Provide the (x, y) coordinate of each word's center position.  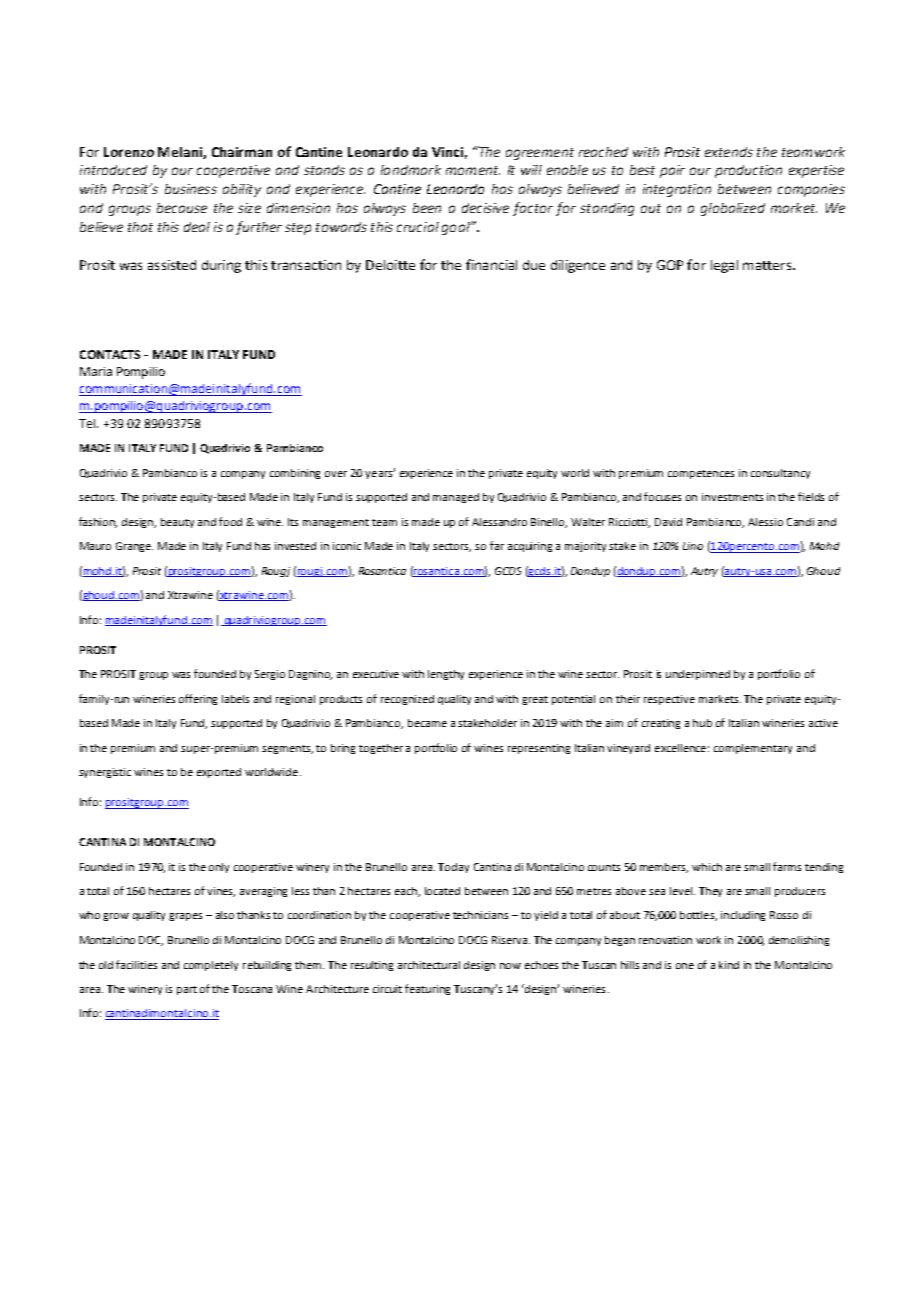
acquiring (530, 547)
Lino (693, 546)
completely (211, 966)
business (191, 189)
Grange (134, 547)
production (748, 171)
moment (473, 170)
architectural (429, 965)
